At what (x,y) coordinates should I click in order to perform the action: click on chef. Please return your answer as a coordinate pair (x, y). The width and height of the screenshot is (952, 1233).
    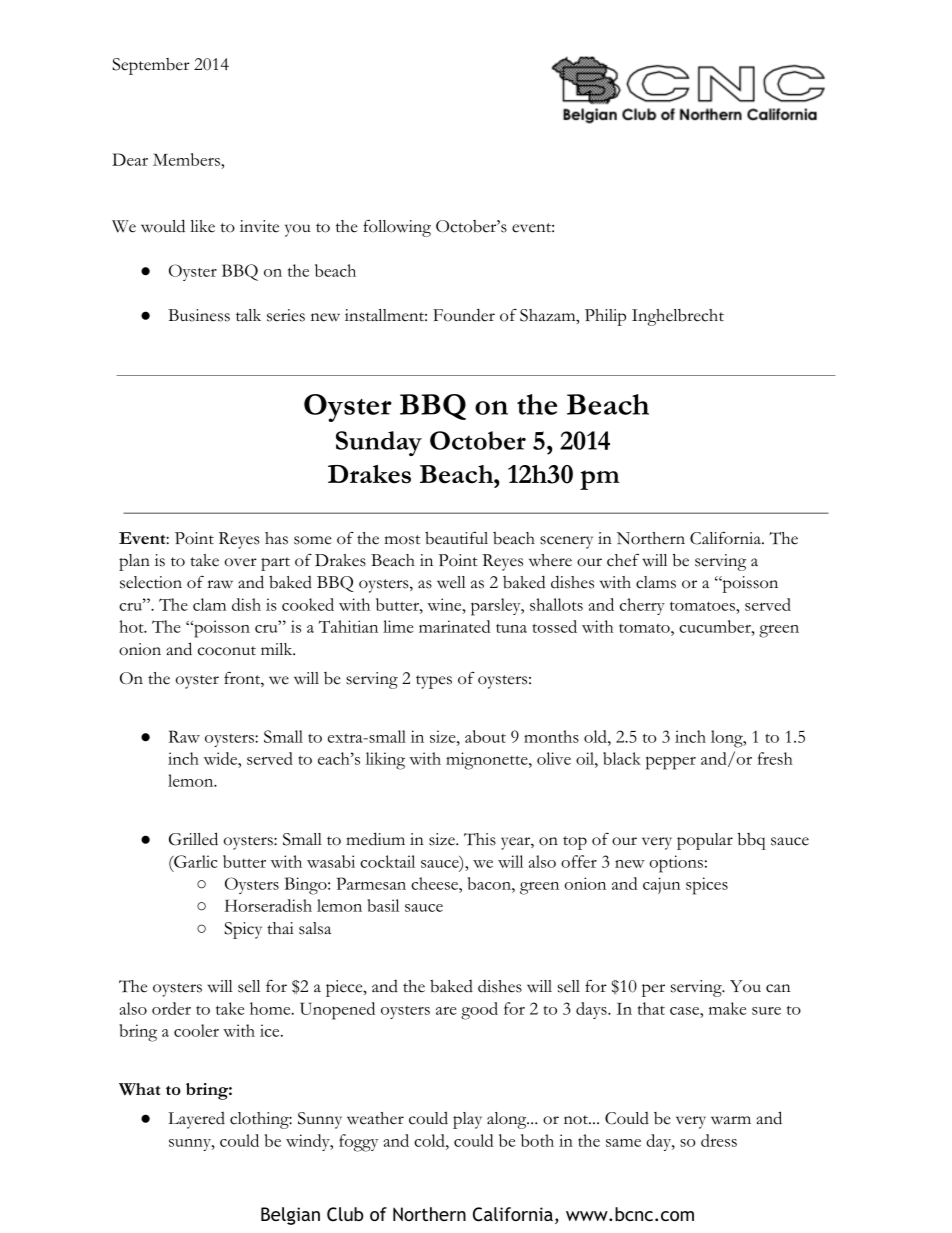
    Looking at the image, I should click on (623, 560).
